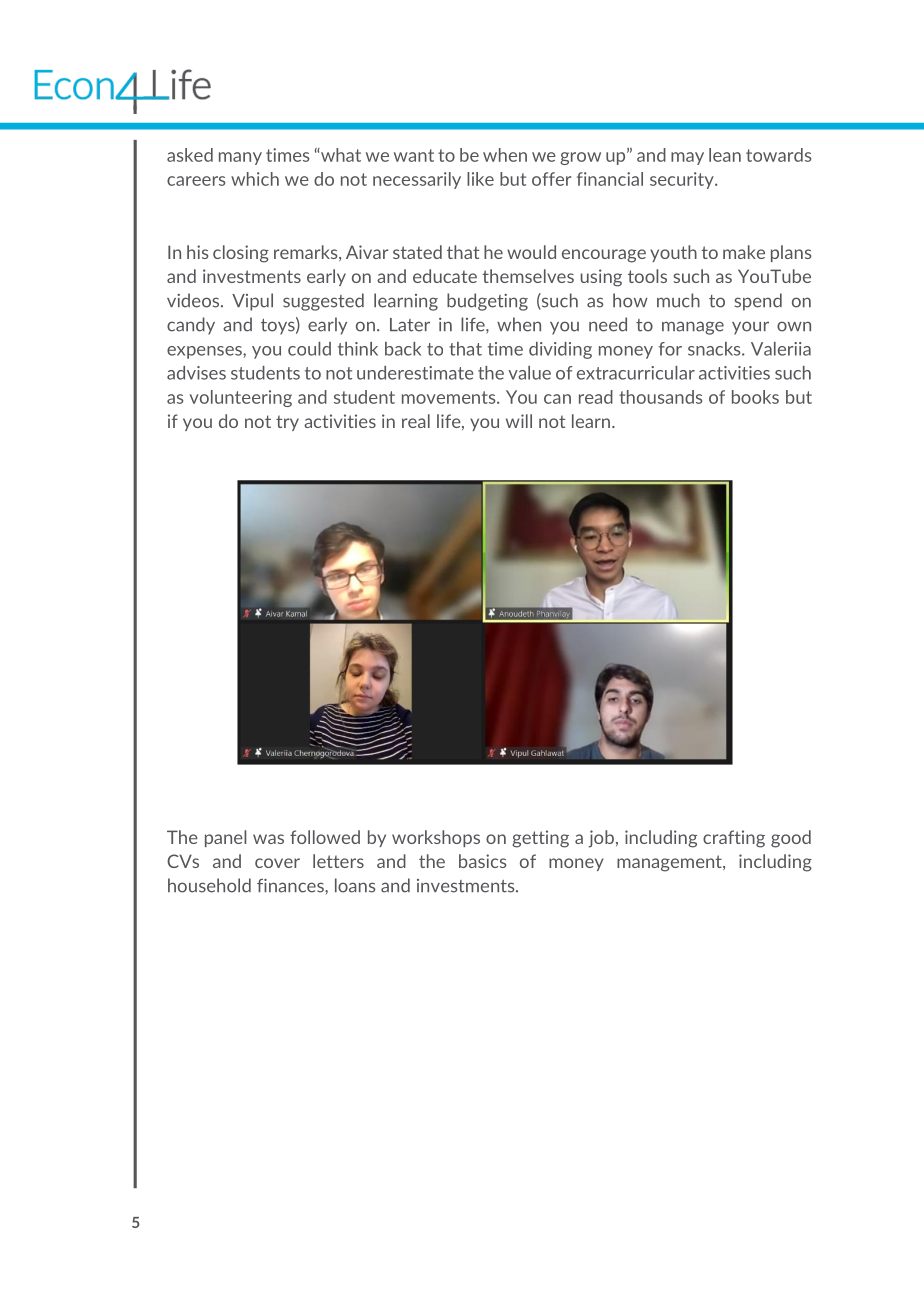 The image size is (924, 1308). What do you see at coordinates (268, 839) in the document?
I see `was` at bounding box center [268, 839].
